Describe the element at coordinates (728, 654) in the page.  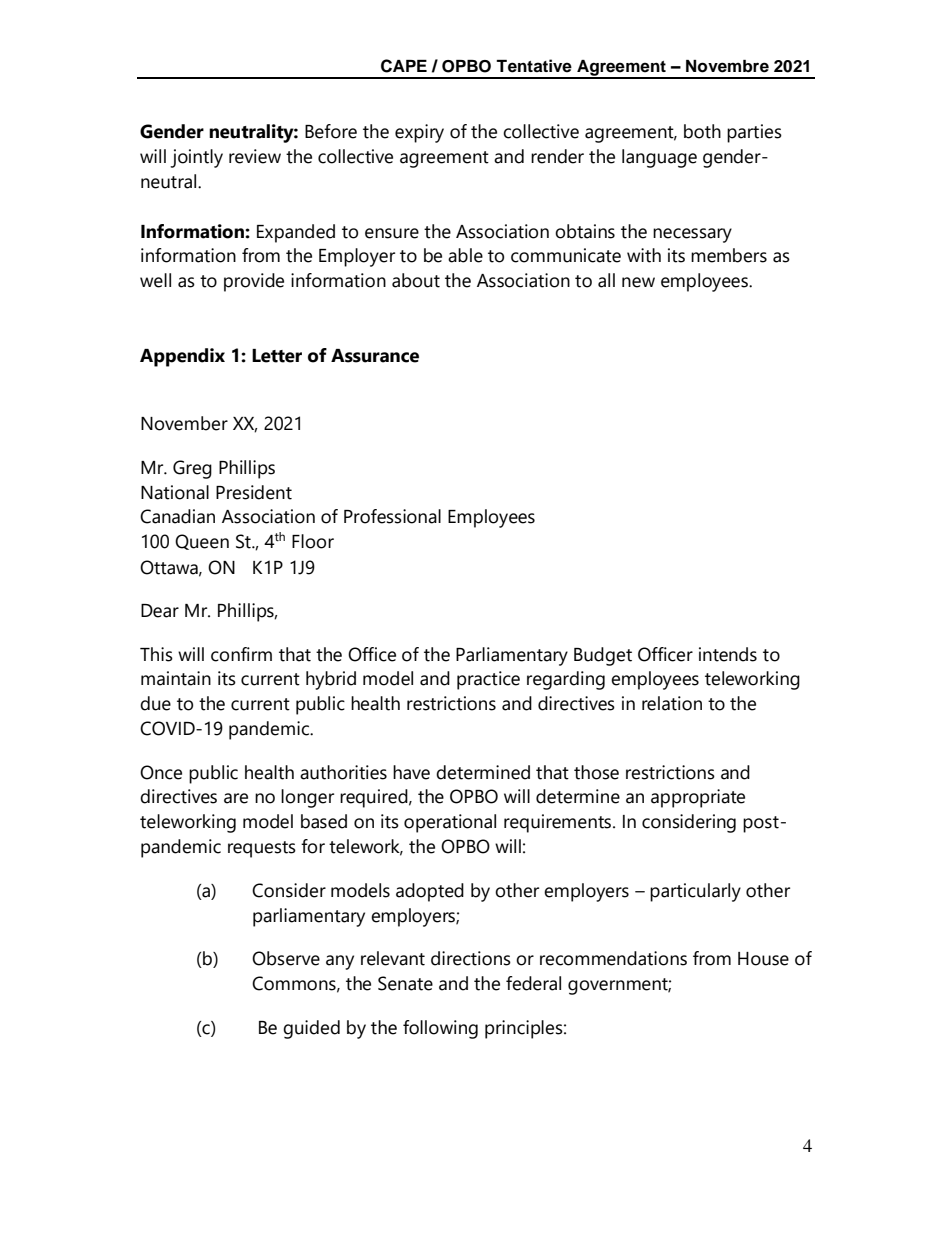
I see `intends` at that location.
